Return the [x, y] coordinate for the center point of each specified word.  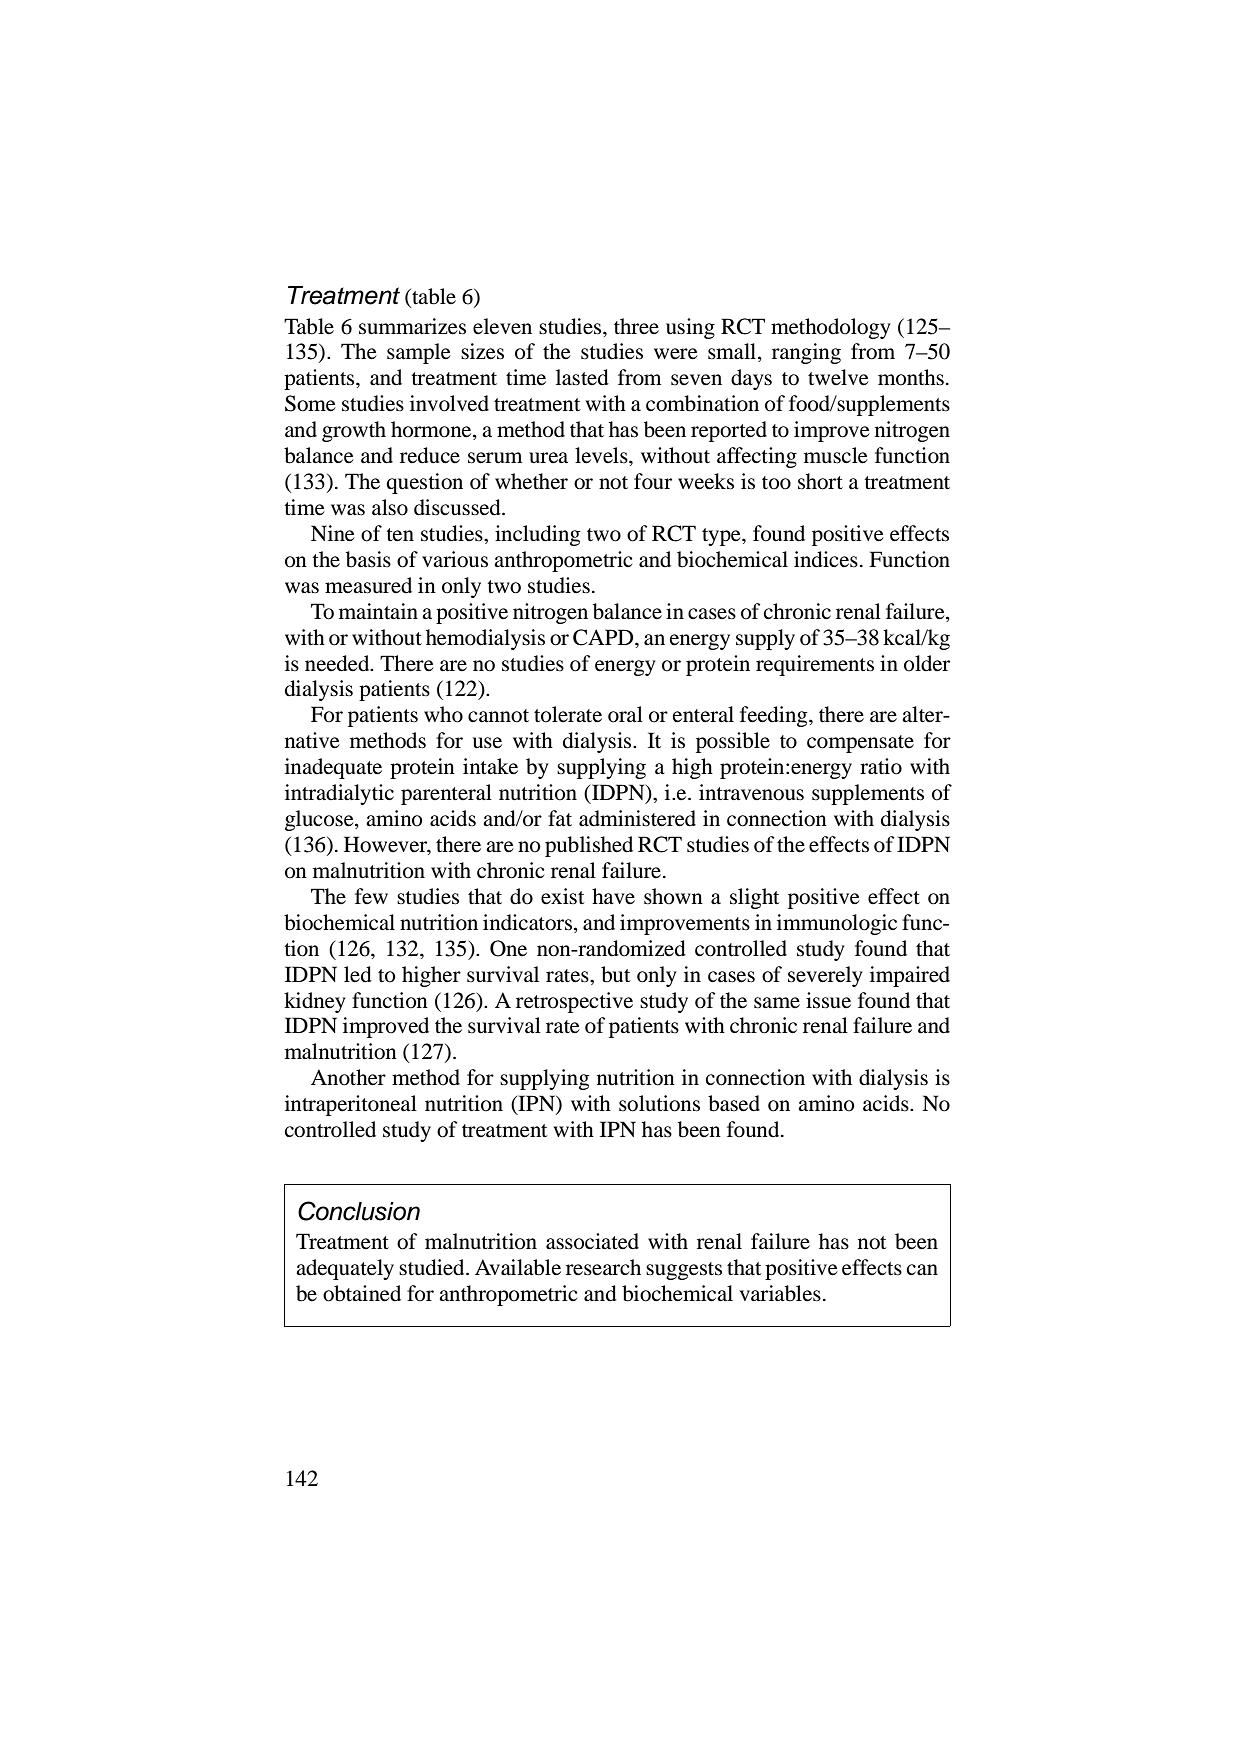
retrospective [574, 1002]
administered [637, 818]
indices [826, 559]
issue [828, 1000]
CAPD [604, 637]
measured [368, 585]
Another [348, 1077]
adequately [345, 1269]
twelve [838, 377]
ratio [881, 766]
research [603, 1267]
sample [419, 353]
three [636, 326]
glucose [320, 820]
